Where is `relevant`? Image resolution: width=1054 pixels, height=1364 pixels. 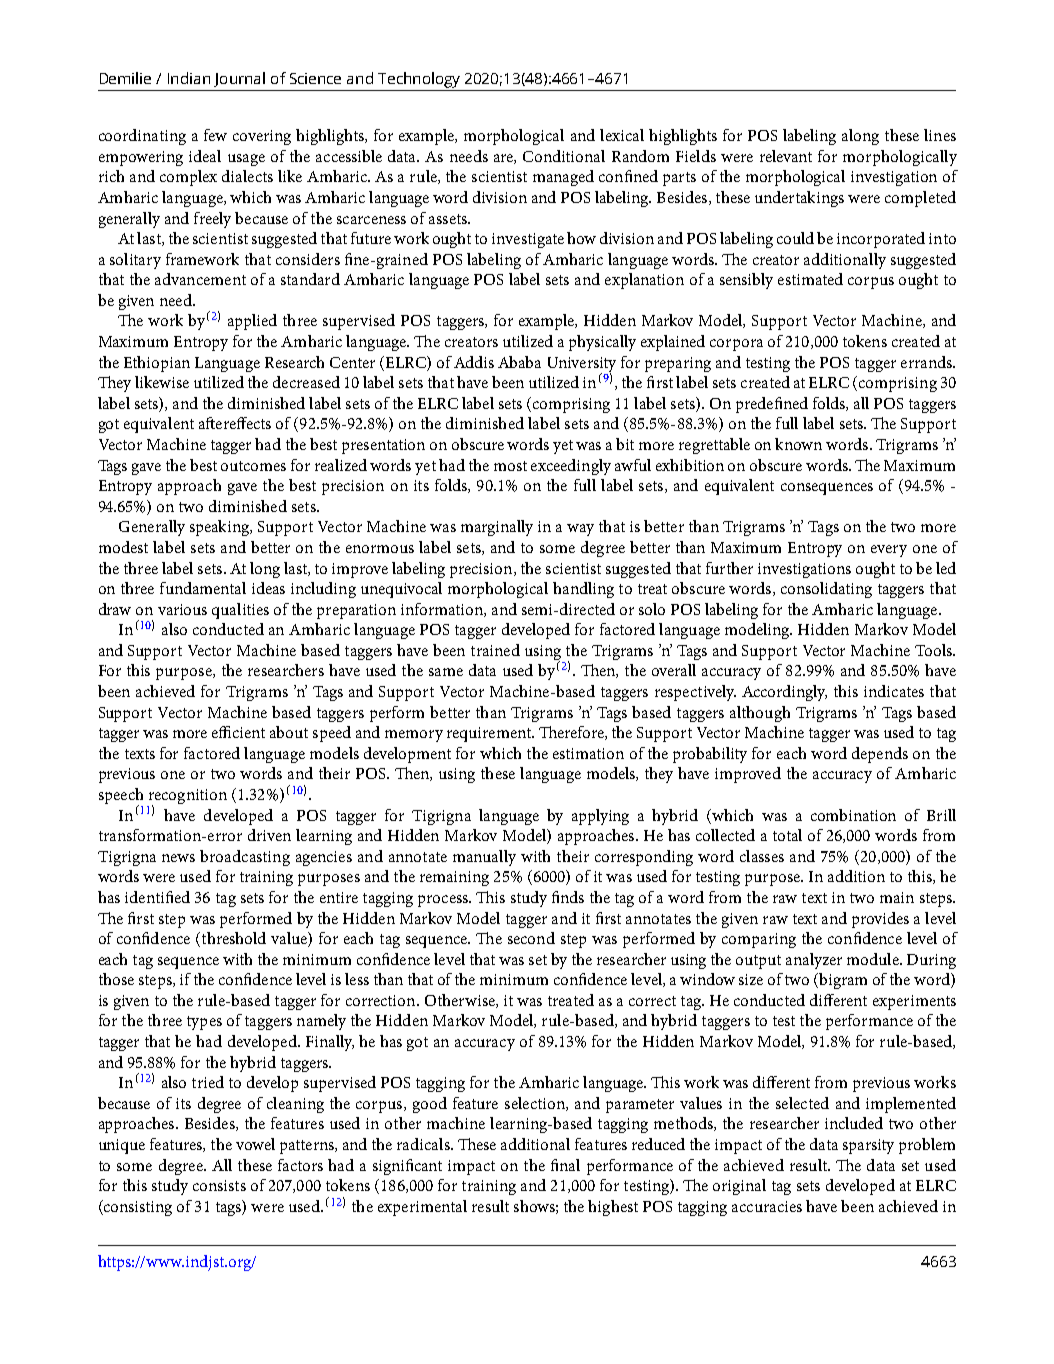 relevant is located at coordinates (786, 156).
